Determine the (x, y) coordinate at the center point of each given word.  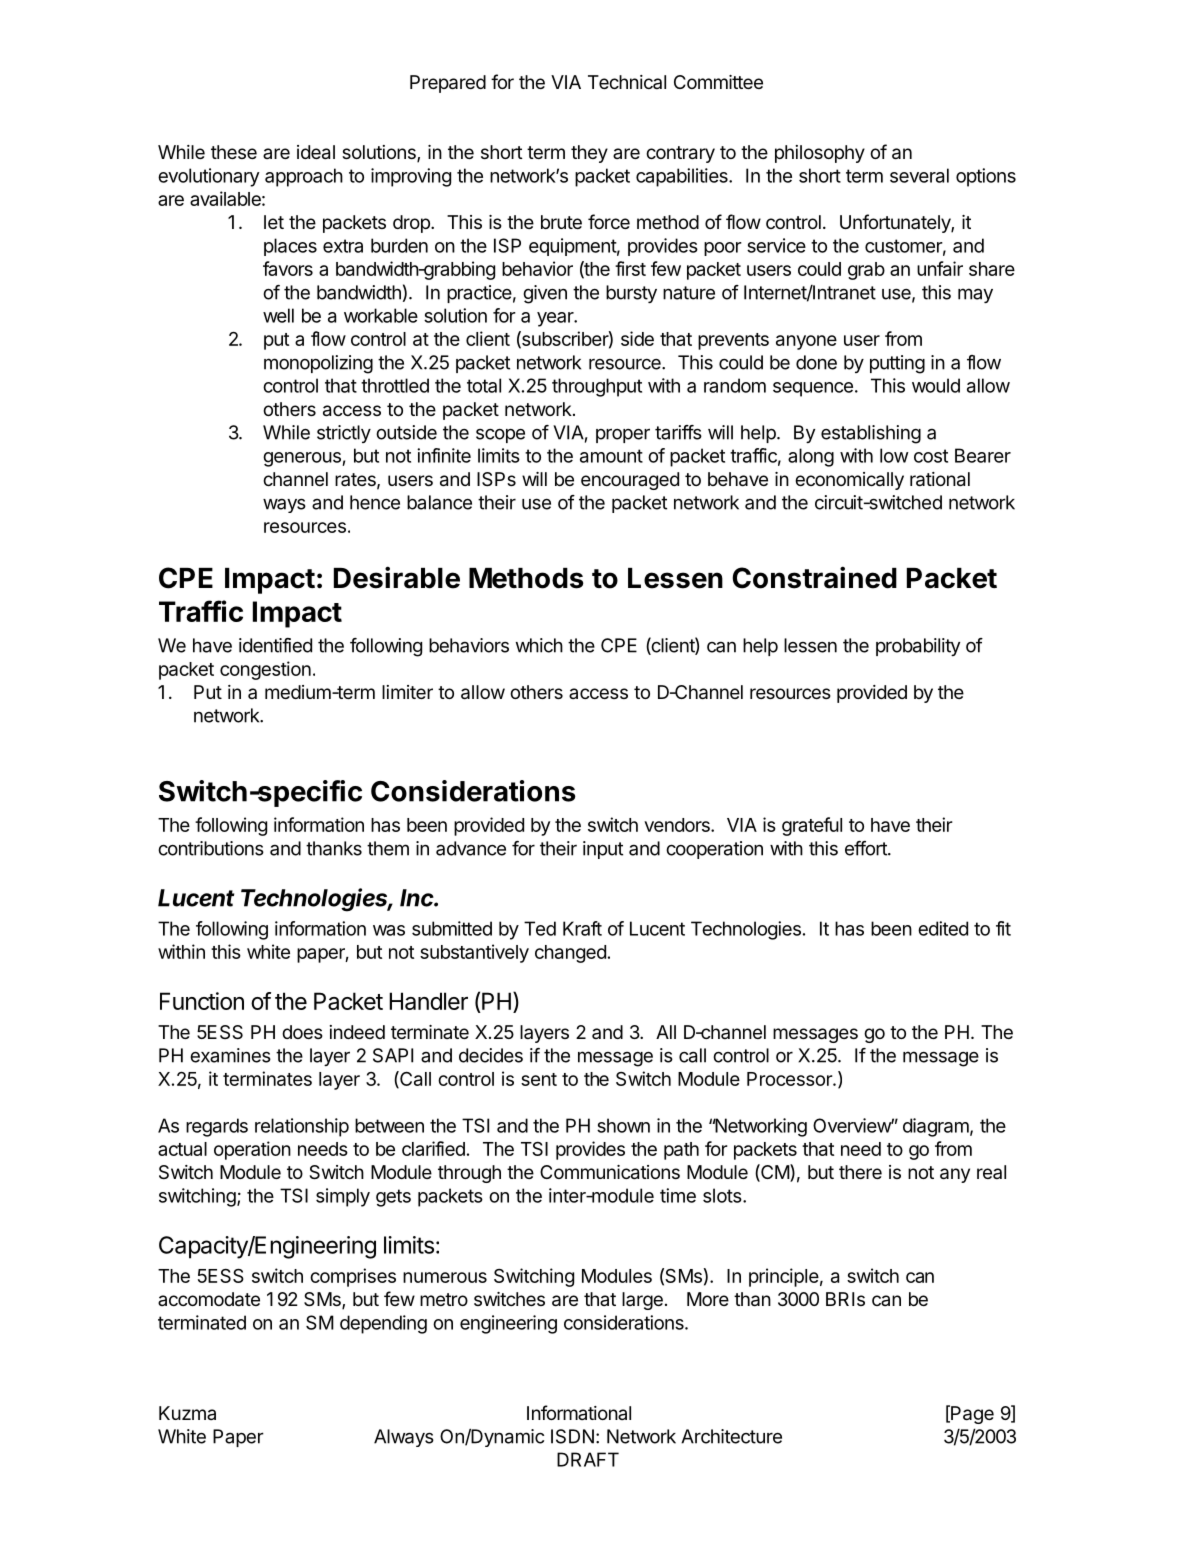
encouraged (630, 481)
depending (383, 1324)
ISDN (572, 1436)
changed (570, 954)
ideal (316, 152)
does (302, 1032)
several (919, 175)
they (589, 154)
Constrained (814, 577)
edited (943, 928)
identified (275, 645)
